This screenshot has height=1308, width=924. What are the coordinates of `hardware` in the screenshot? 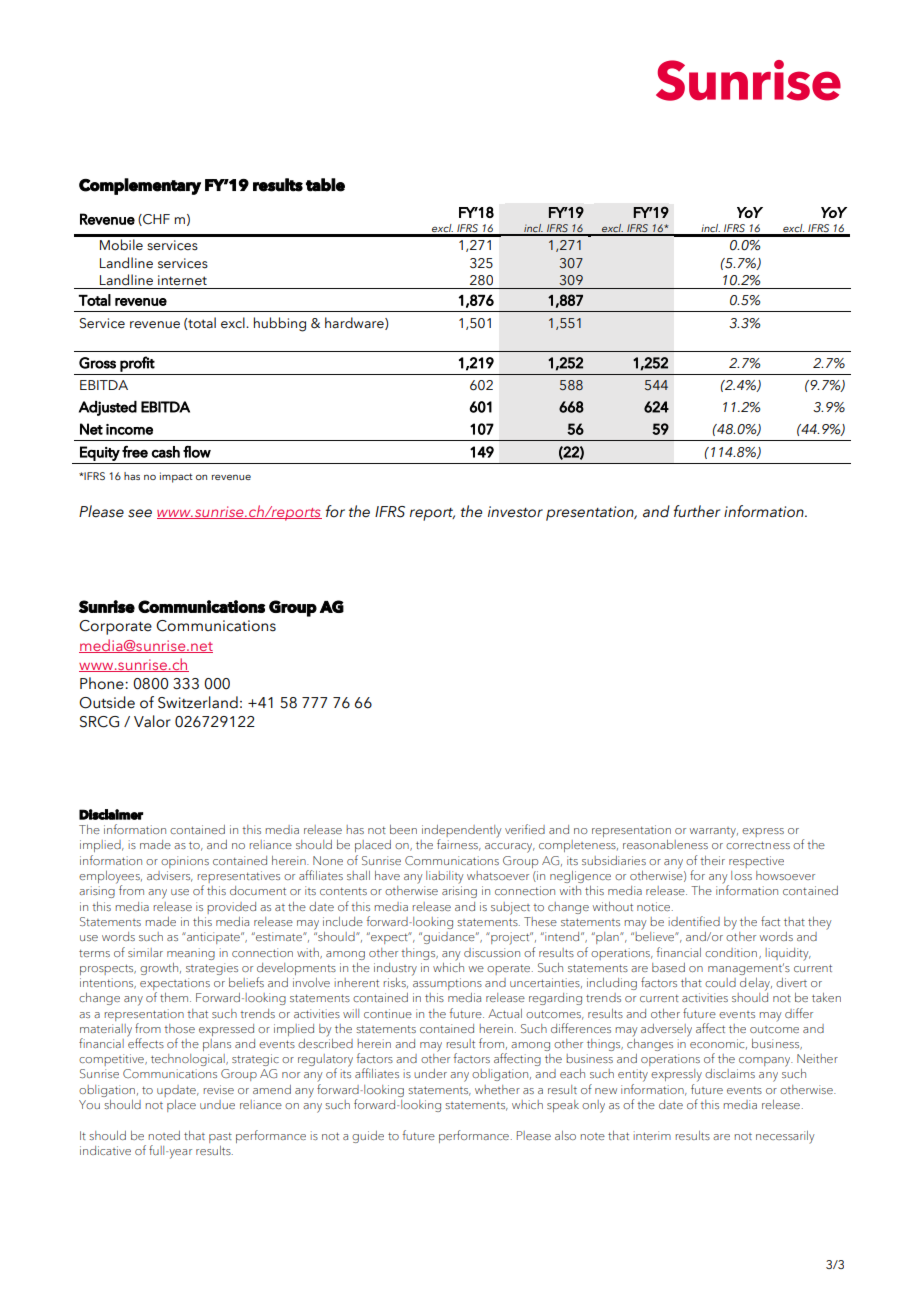 It's located at (355, 323).
